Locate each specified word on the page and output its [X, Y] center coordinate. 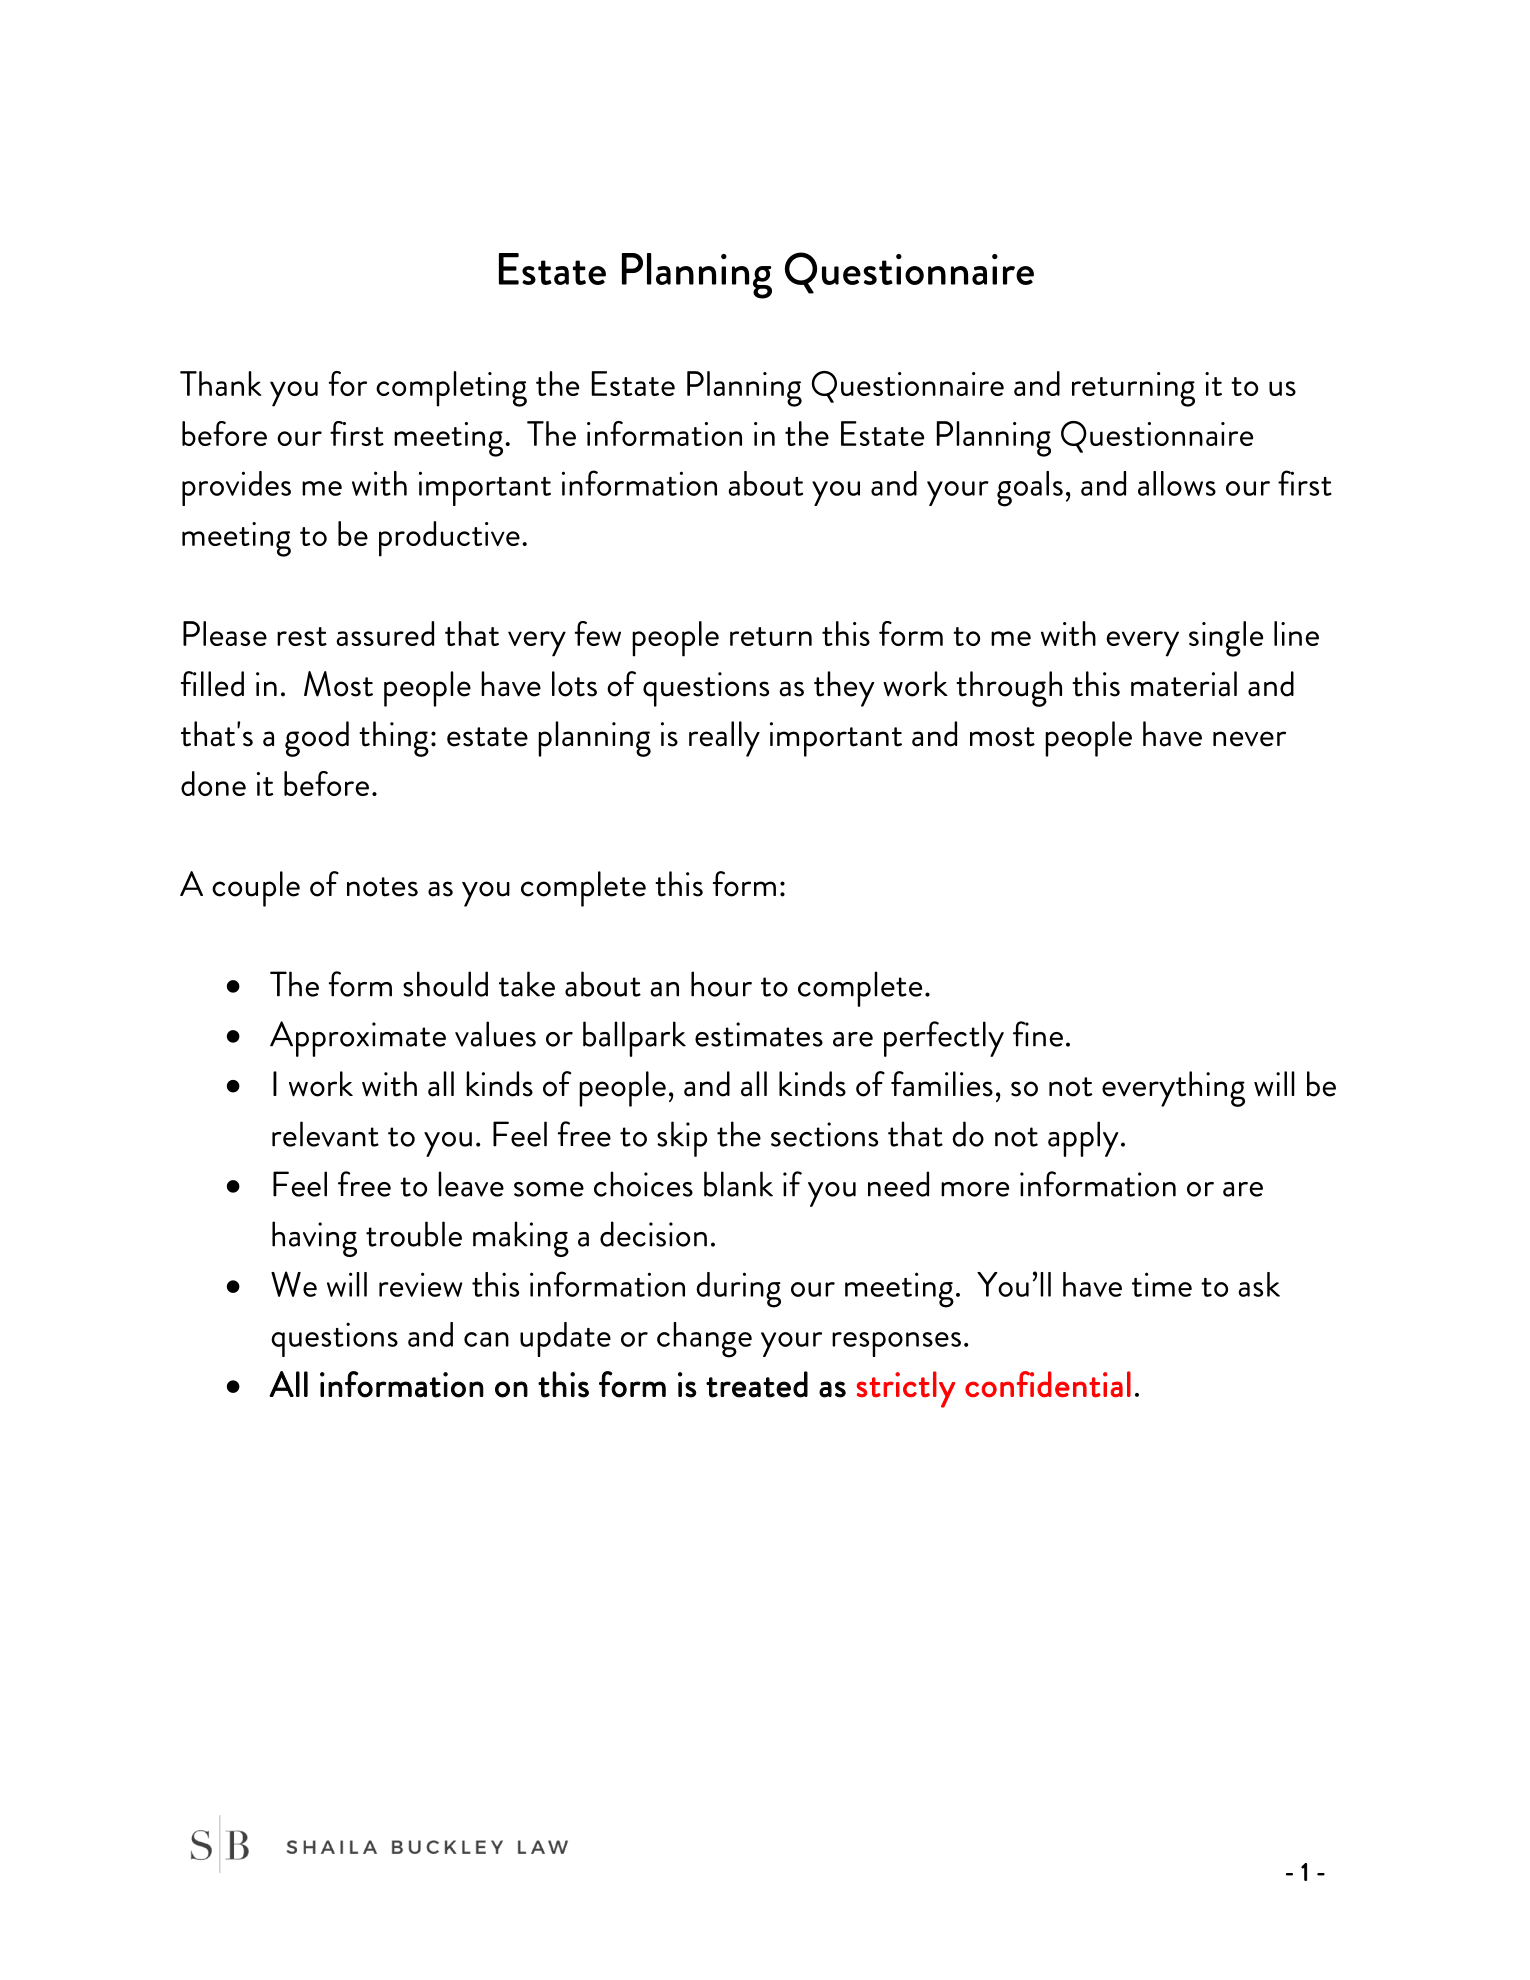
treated [757, 1384]
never [1249, 739]
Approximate [358, 1039]
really [724, 739]
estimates [759, 1034]
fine [1038, 1034]
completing [451, 389]
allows [1177, 483]
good [317, 739]
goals [1030, 489]
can [486, 1339]
